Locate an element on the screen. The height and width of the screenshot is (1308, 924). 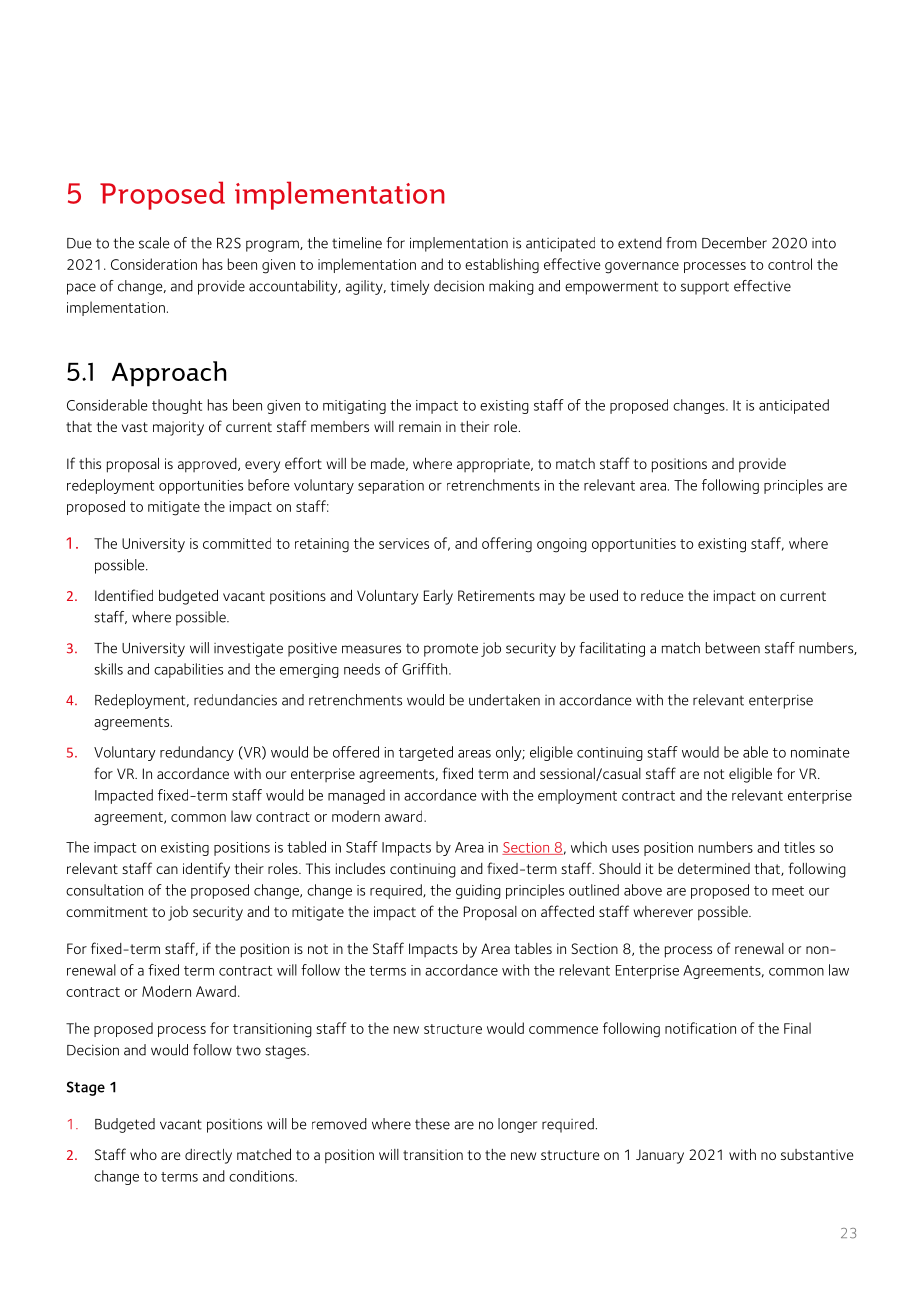
support is located at coordinates (705, 288).
